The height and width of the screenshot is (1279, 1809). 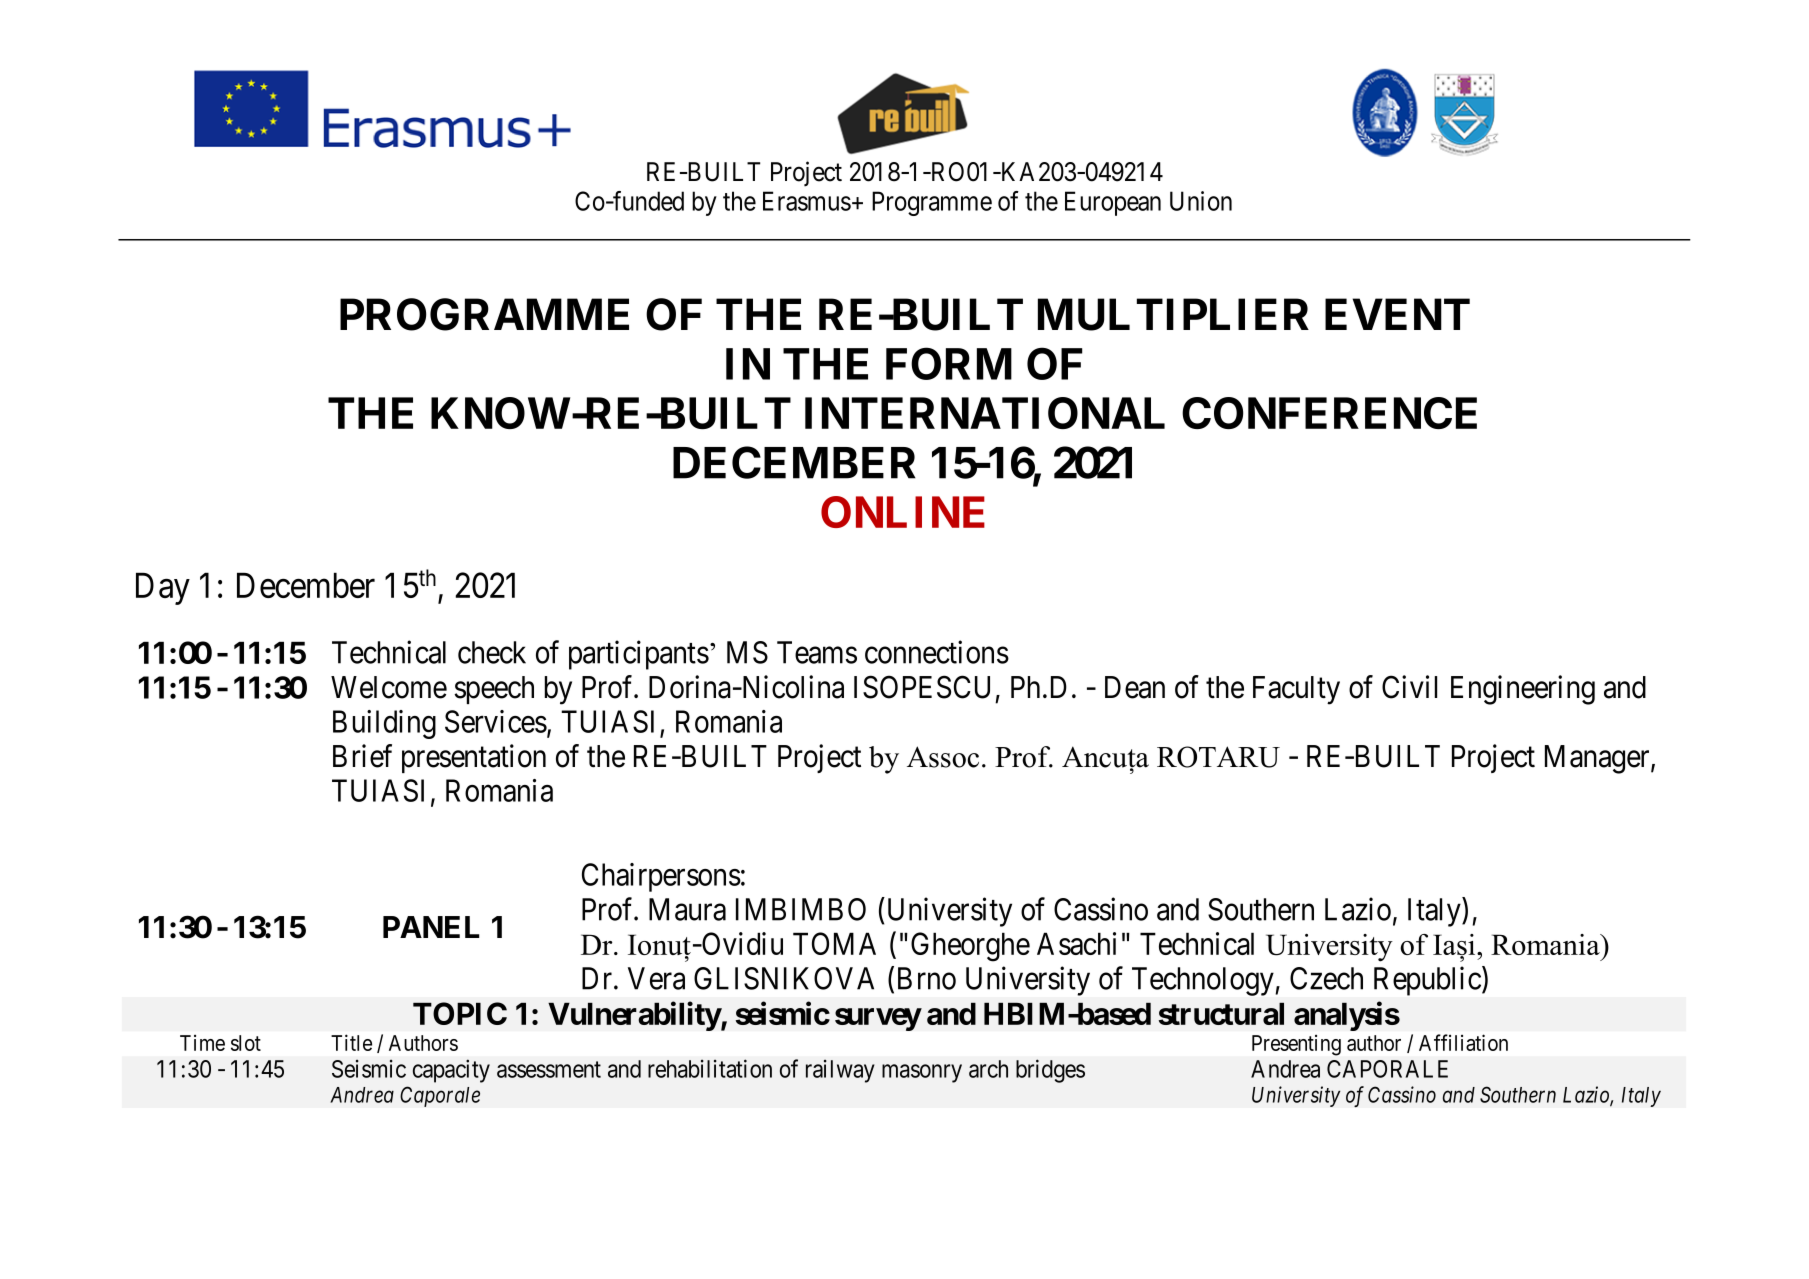 I want to click on railway, so click(x=840, y=1071).
